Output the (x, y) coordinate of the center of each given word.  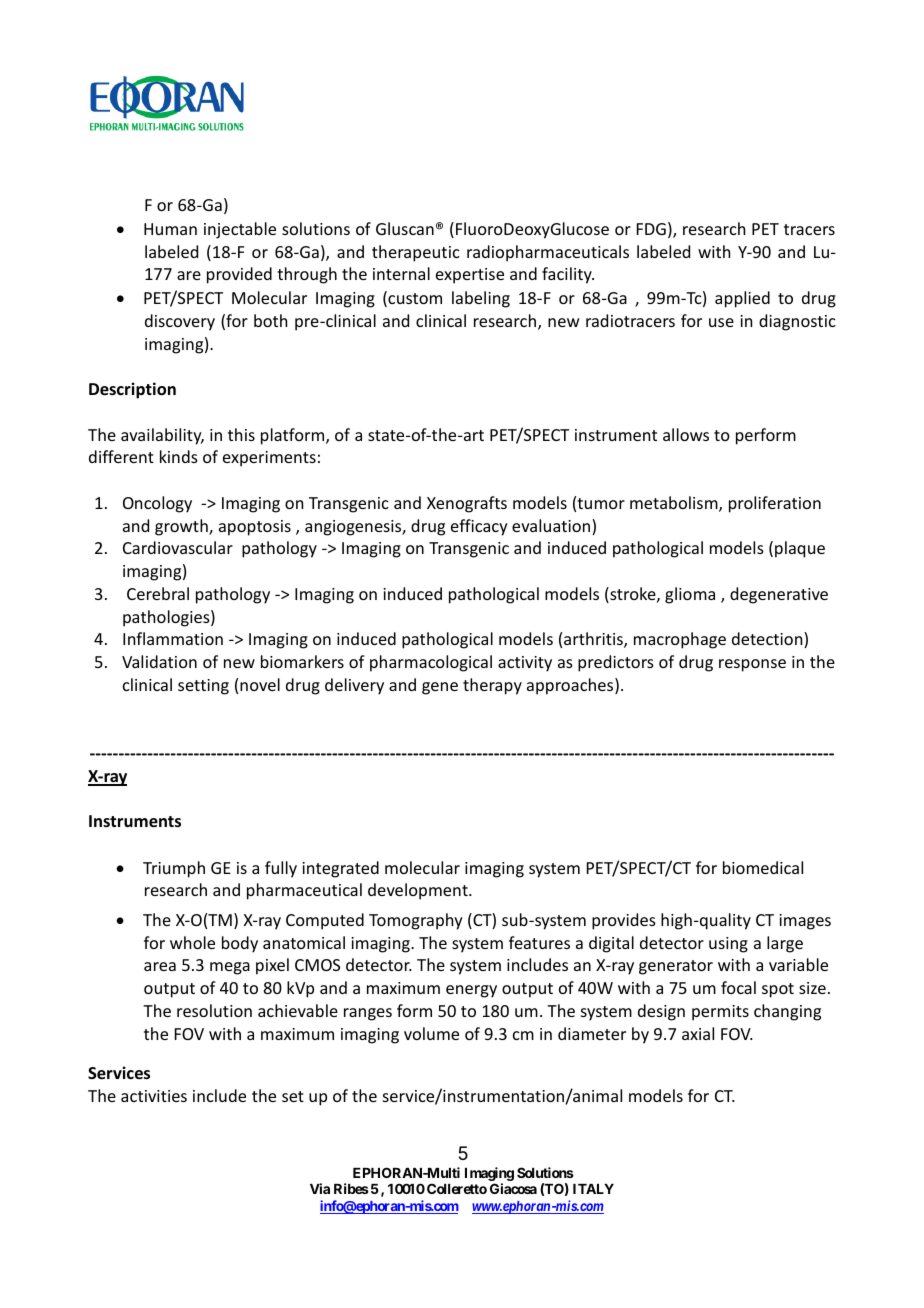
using (728, 945)
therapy (492, 686)
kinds (179, 456)
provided (239, 275)
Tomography (416, 921)
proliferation (775, 504)
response (752, 665)
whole (192, 942)
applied (742, 299)
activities (154, 1096)
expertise (470, 276)
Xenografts (467, 504)
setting (203, 687)
